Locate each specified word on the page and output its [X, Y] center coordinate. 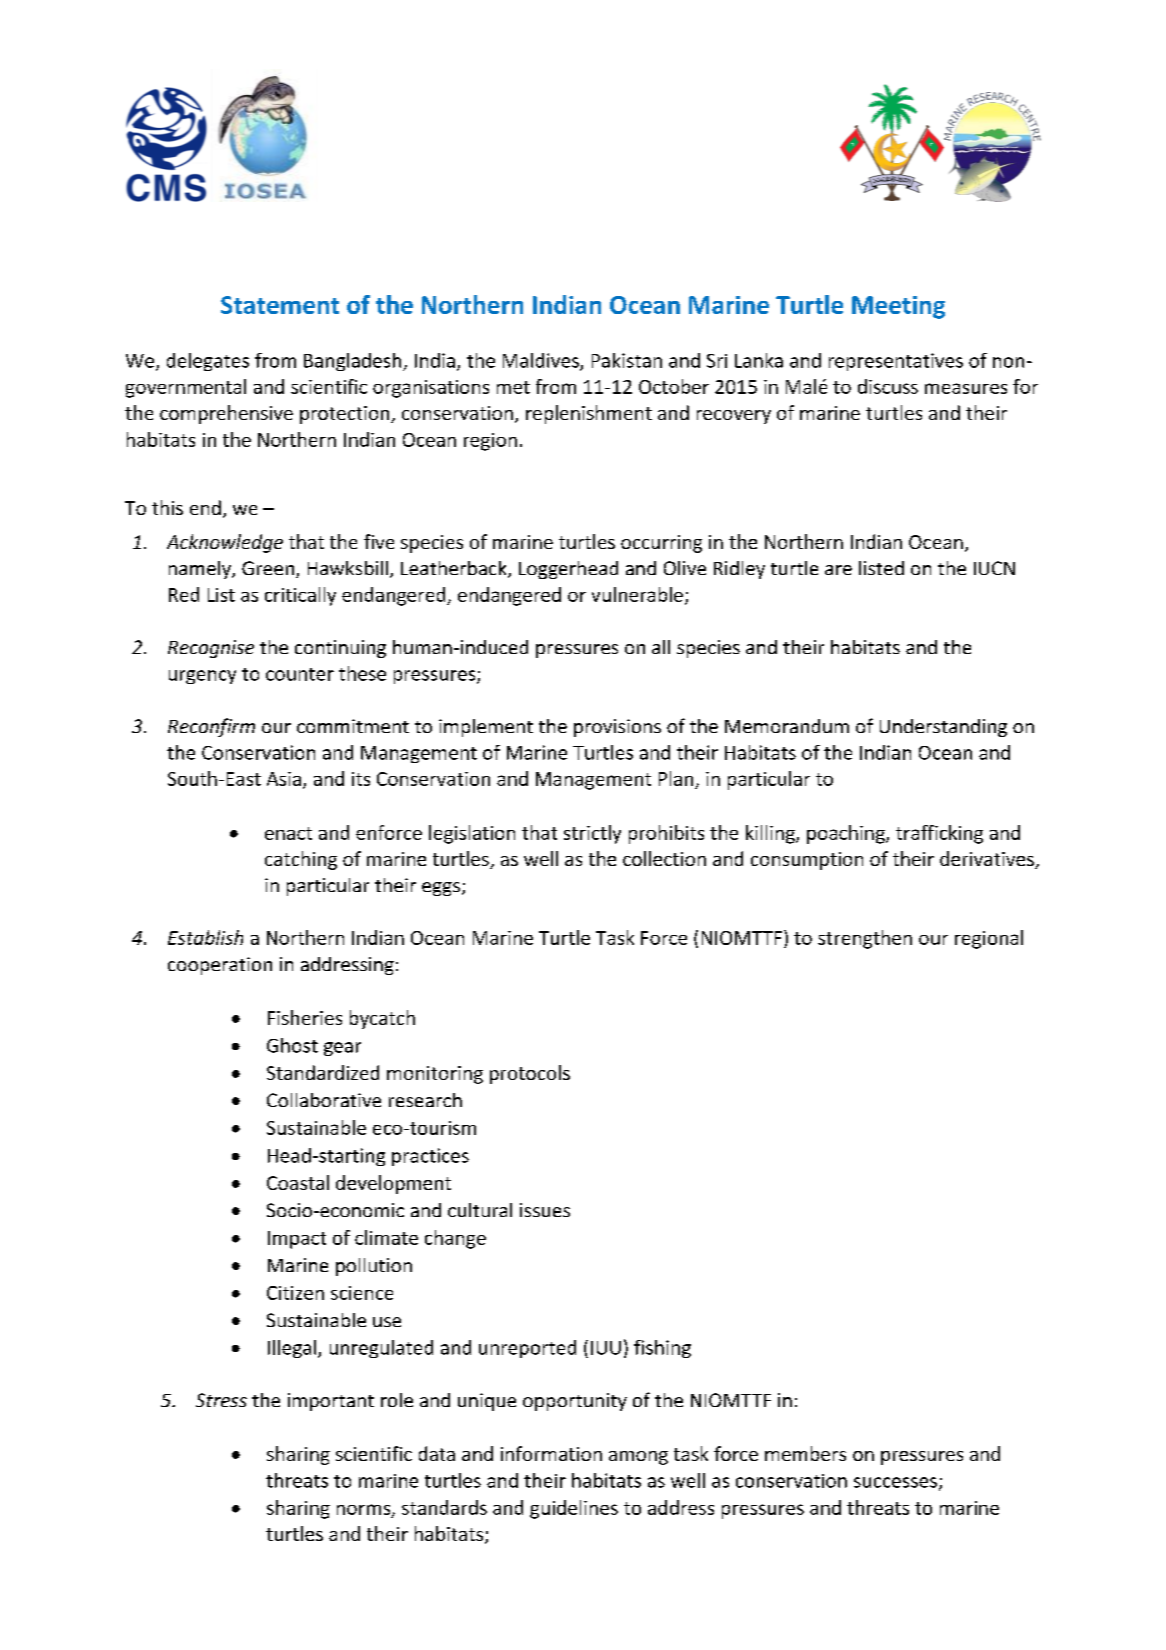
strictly [592, 834]
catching [301, 860]
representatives [896, 362]
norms [365, 1510]
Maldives [542, 361]
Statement [280, 305]
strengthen [865, 939]
